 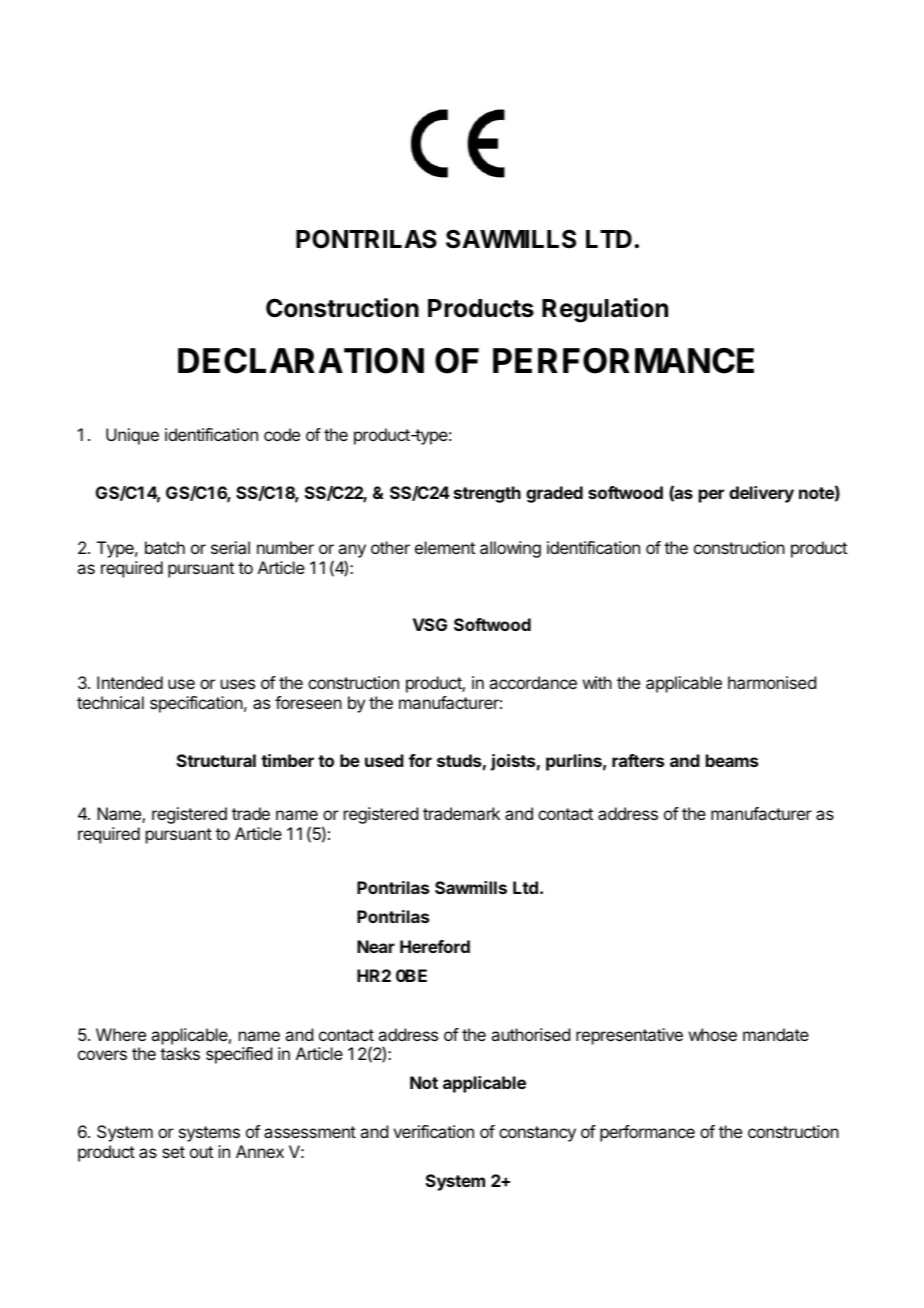 I want to click on beams, so click(x=732, y=760).
